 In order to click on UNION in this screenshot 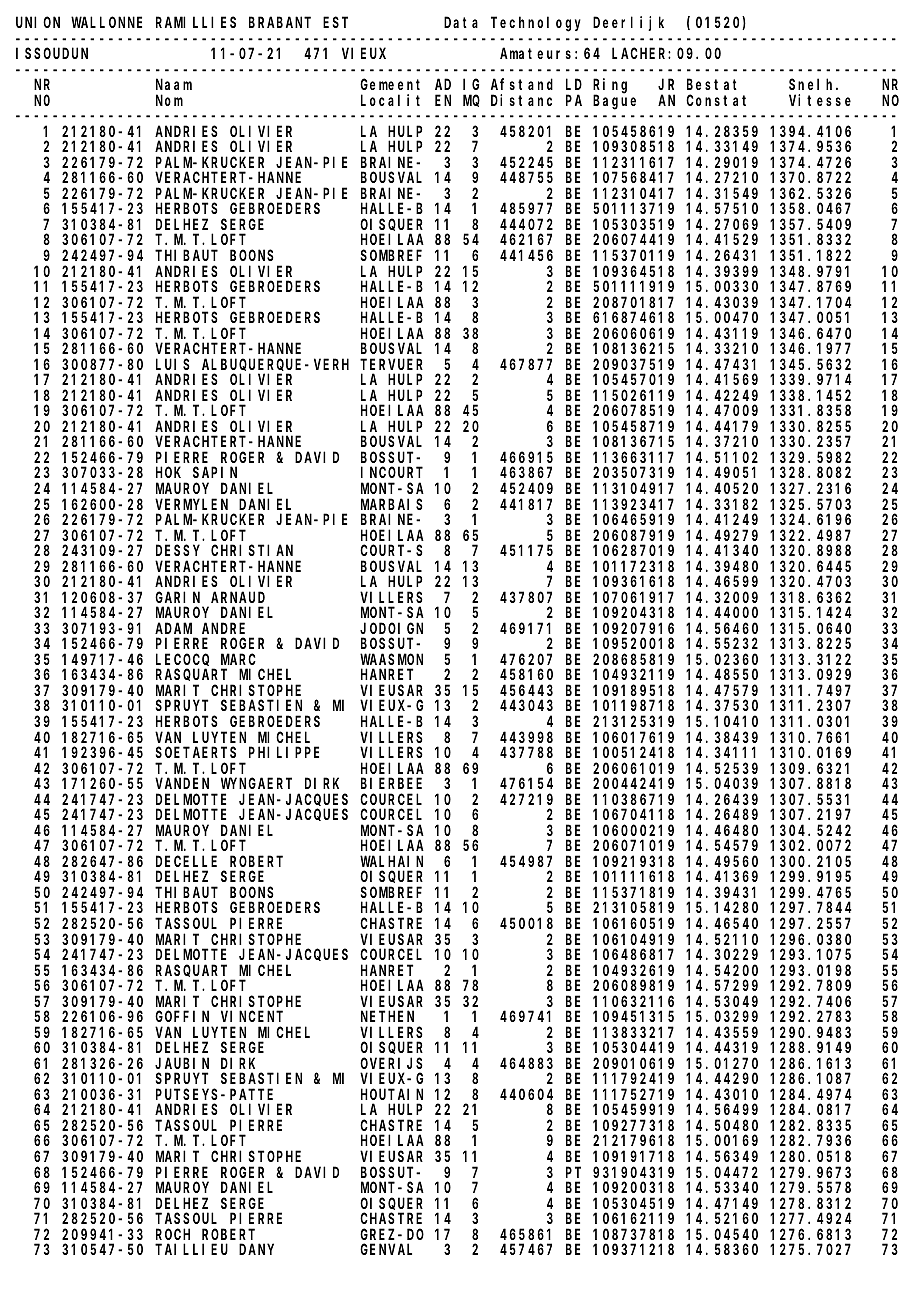, I will do `click(38, 22)`.
